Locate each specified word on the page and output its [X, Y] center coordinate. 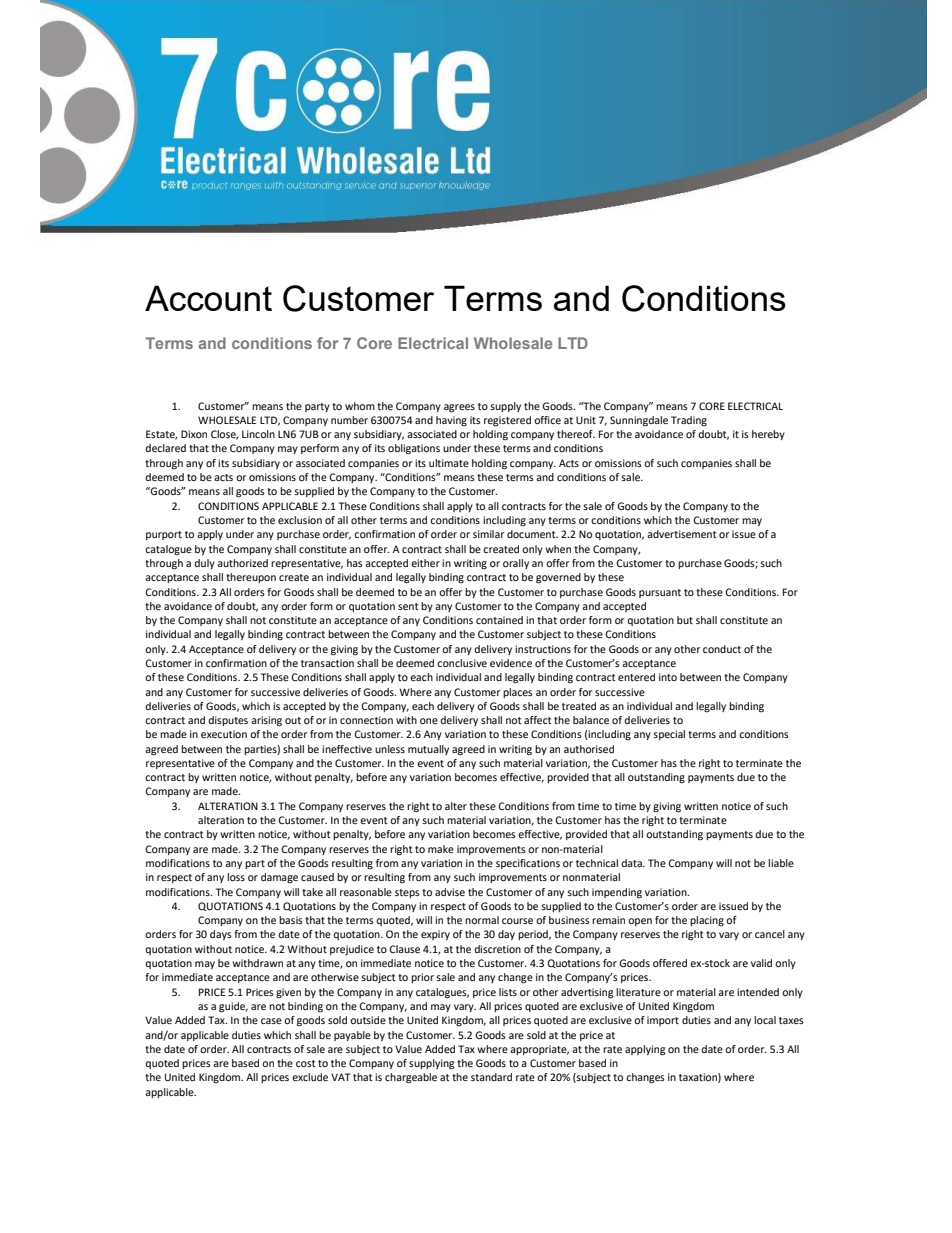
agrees [459, 408]
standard [491, 1077]
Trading [689, 421]
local [765, 1020]
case [271, 1021]
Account [208, 298]
